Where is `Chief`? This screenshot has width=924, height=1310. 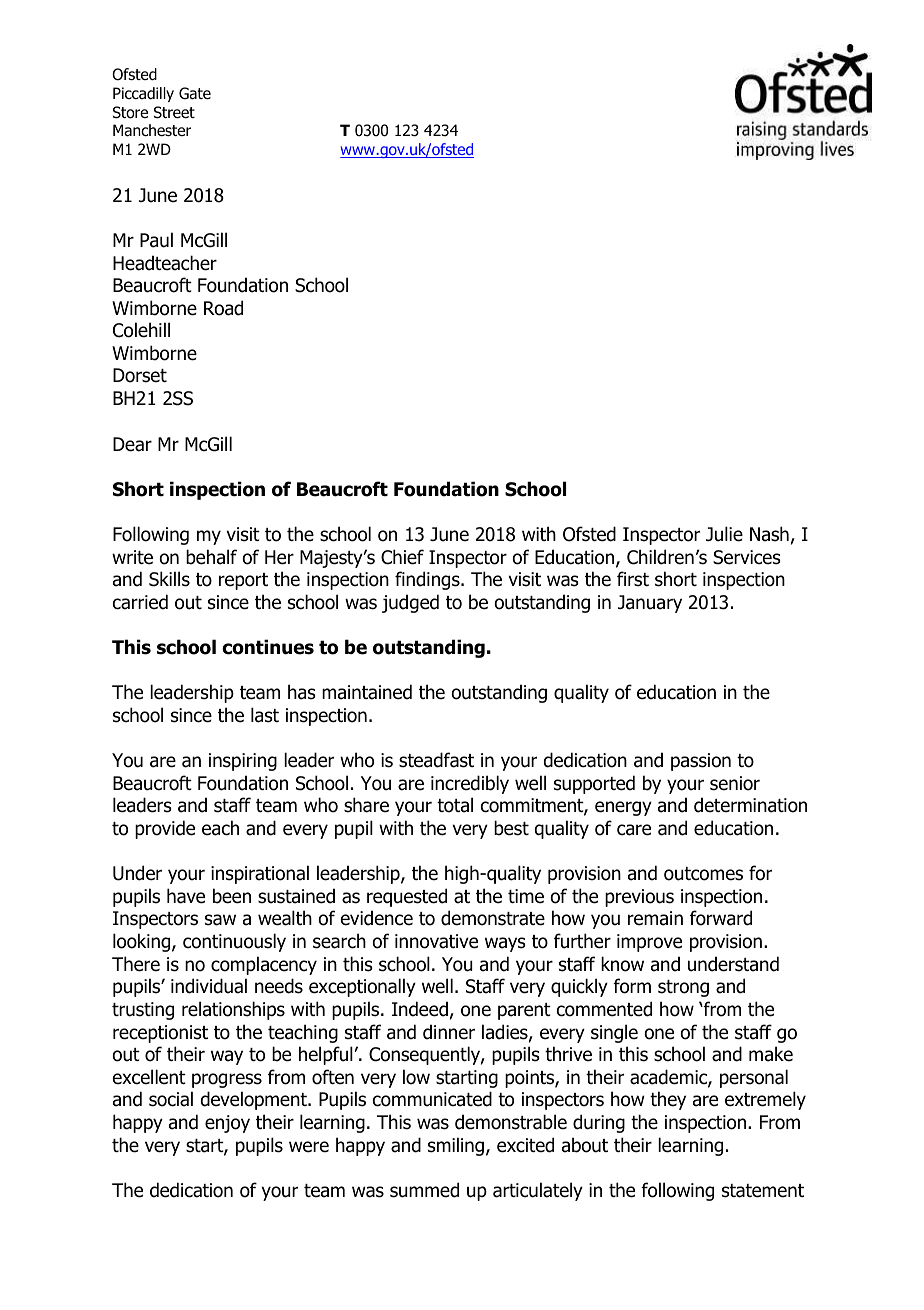
Chief is located at coordinates (402, 557).
